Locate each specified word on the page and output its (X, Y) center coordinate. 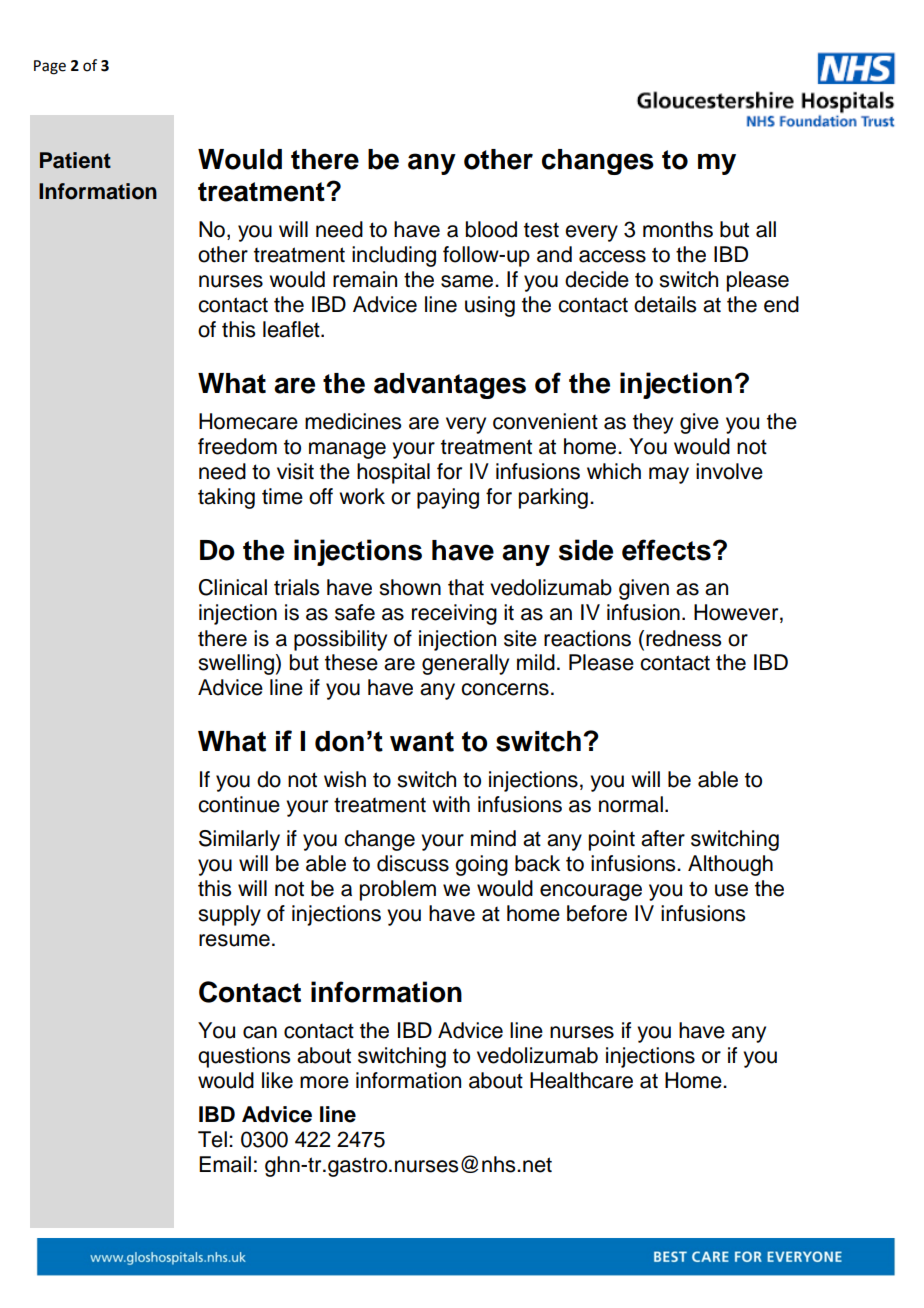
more (324, 1082)
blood (491, 229)
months (678, 229)
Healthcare (581, 1080)
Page (50, 67)
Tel (212, 1139)
